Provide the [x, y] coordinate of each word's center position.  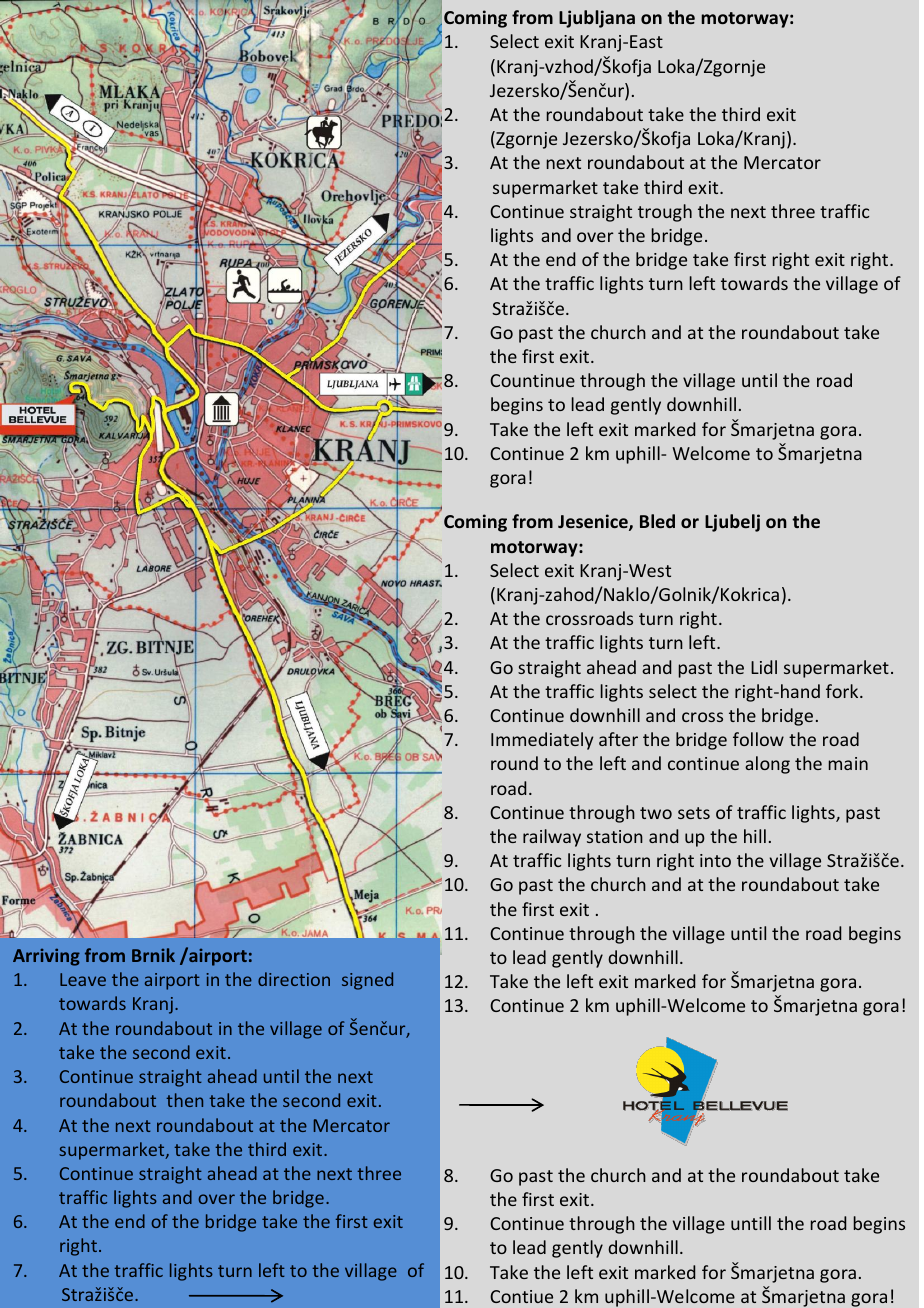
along [767, 765]
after [618, 739]
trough [665, 213]
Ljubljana [597, 19]
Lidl [764, 667]
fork [843, 691]
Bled [657, 521]
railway [552, 838]
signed [367, 981]
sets [694, 813]
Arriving [46, 957]
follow [758, 739]
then [184, 1100]
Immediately [542, 741]
